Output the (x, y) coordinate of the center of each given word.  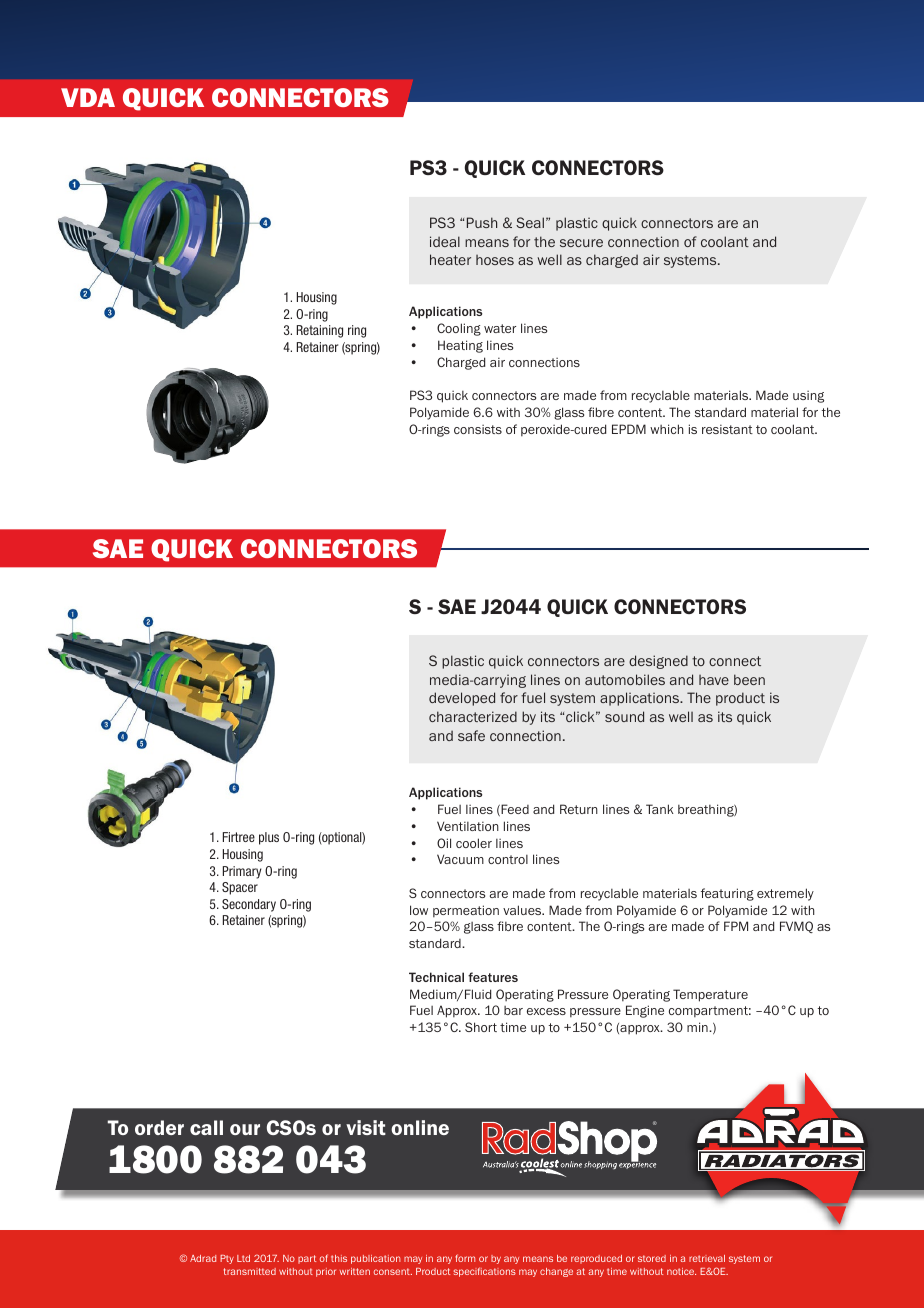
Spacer (240, 888)
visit (366, 1127)
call (206, 1127)
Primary (242, 872)
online (420, 1127)
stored (652, 1258)
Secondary (249, 905)
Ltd (243, 1258)
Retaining (320, 331)
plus (269, 838)
